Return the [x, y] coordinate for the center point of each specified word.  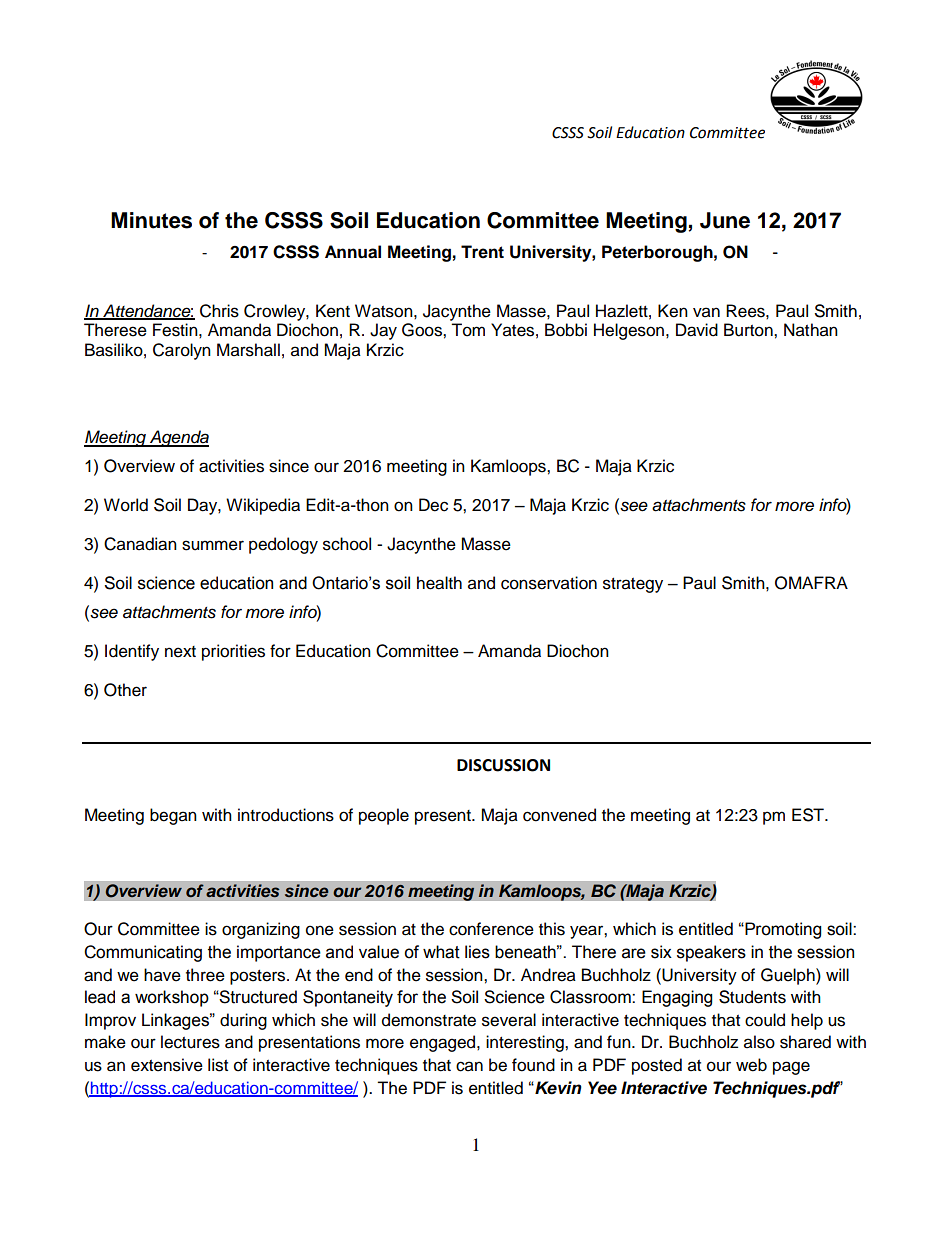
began [173, 816]
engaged [444, 1043]
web [751, 1065]
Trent [482, 252]
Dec [433, 505]
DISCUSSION [503, 765]
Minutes [151, 220]
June [725, 220]
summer [213, 545]
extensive [167, 1065]
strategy [633, 585]
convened [559, 815]
